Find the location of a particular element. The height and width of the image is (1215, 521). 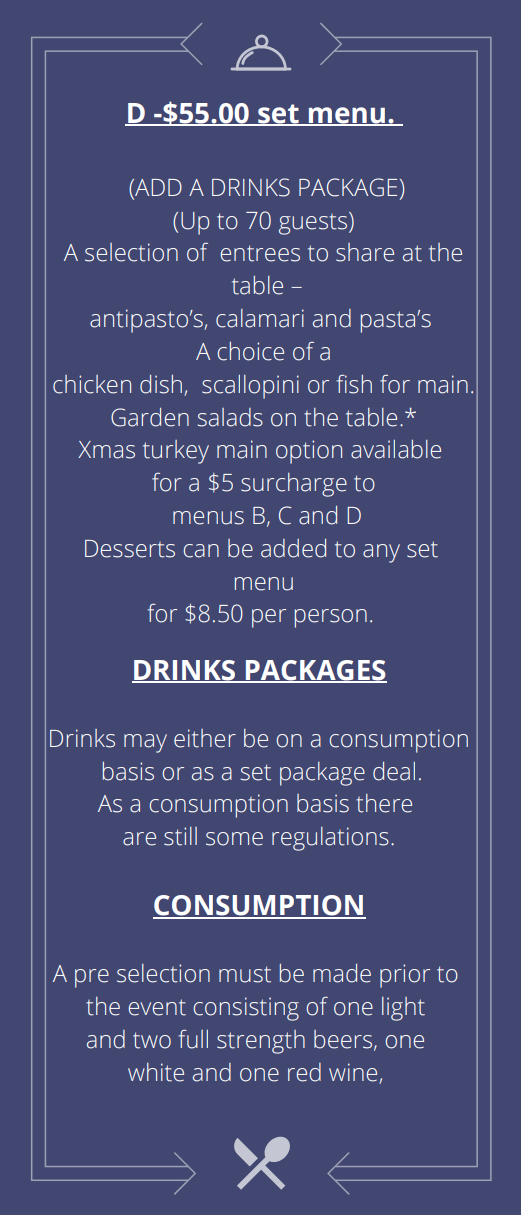

wine is located at coordinates (354, 1073).
